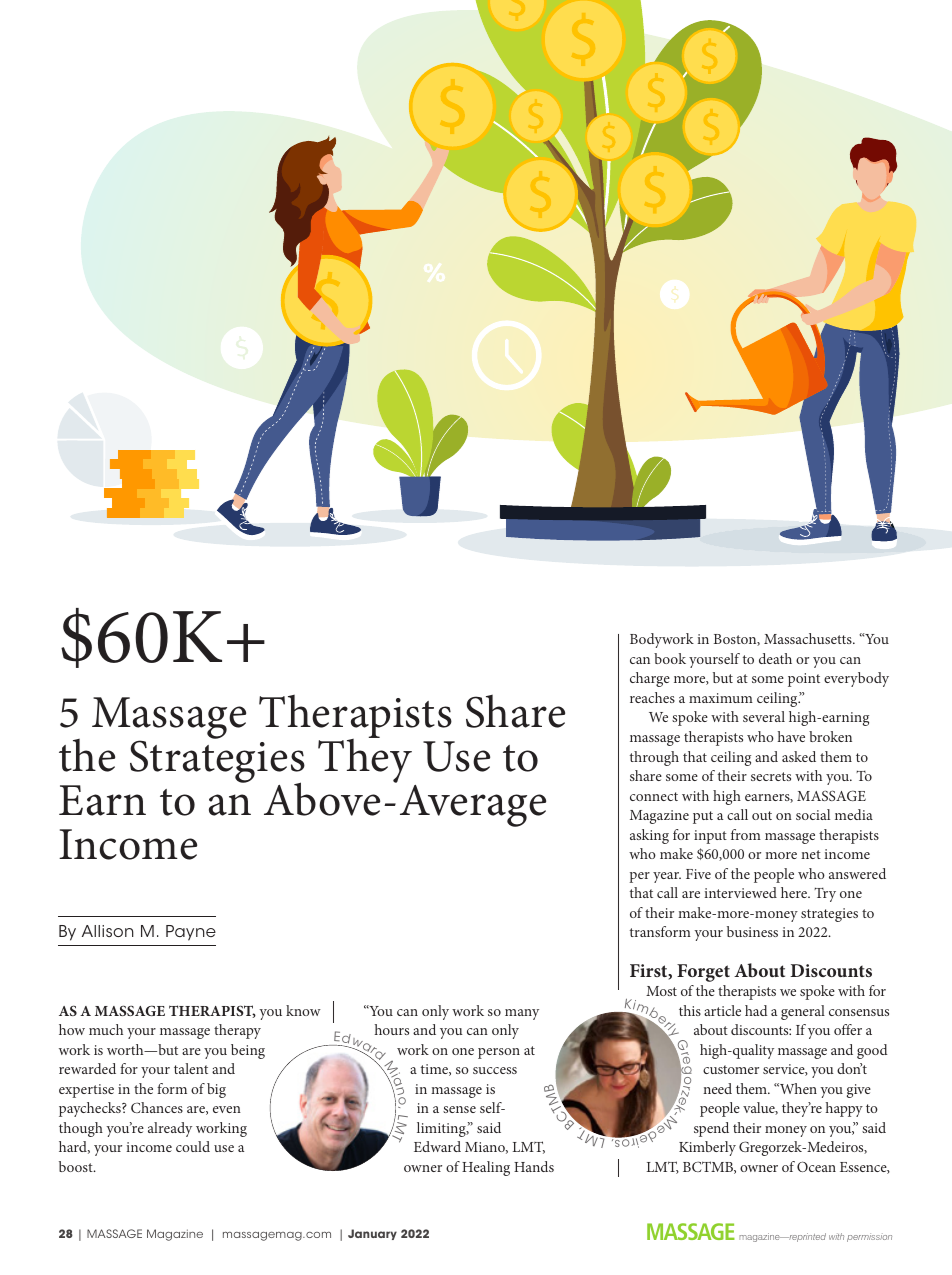 Image resolution: width=952 pixels, height=1275 pixels. I want to click on book, so click(670, 658).
